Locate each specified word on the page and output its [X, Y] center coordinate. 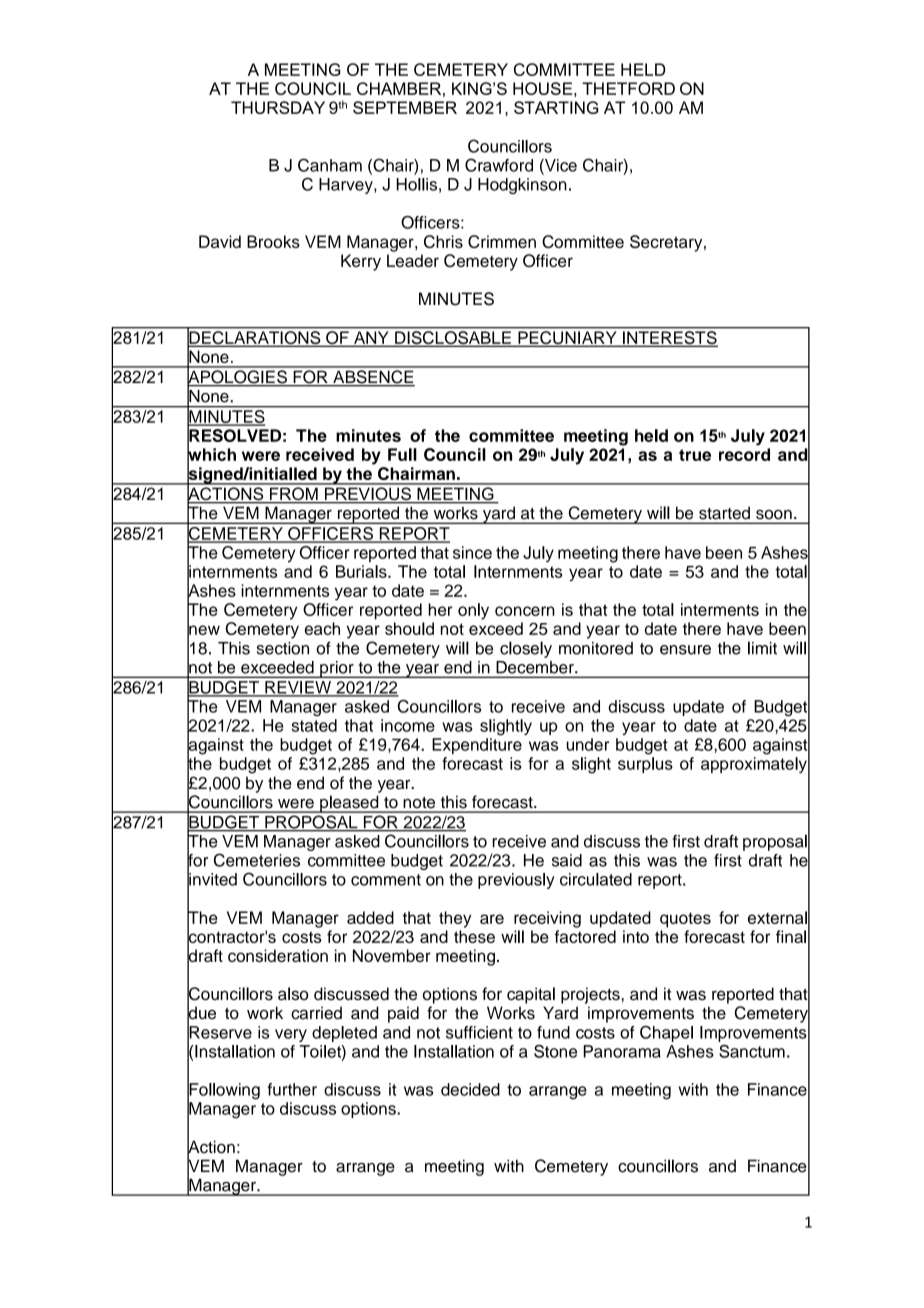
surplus [645, 765]
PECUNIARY [567, 339]
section [283, 648]
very [291, 1035]
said [567, 860]
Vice [560, 165]
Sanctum [752, 1051]
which [211, 454]
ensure [685, 650]
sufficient [479, 1032]
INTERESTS [669, 339]
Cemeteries [257, 860]
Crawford [499, 165]
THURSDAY [278, 107]
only [473, 611]
